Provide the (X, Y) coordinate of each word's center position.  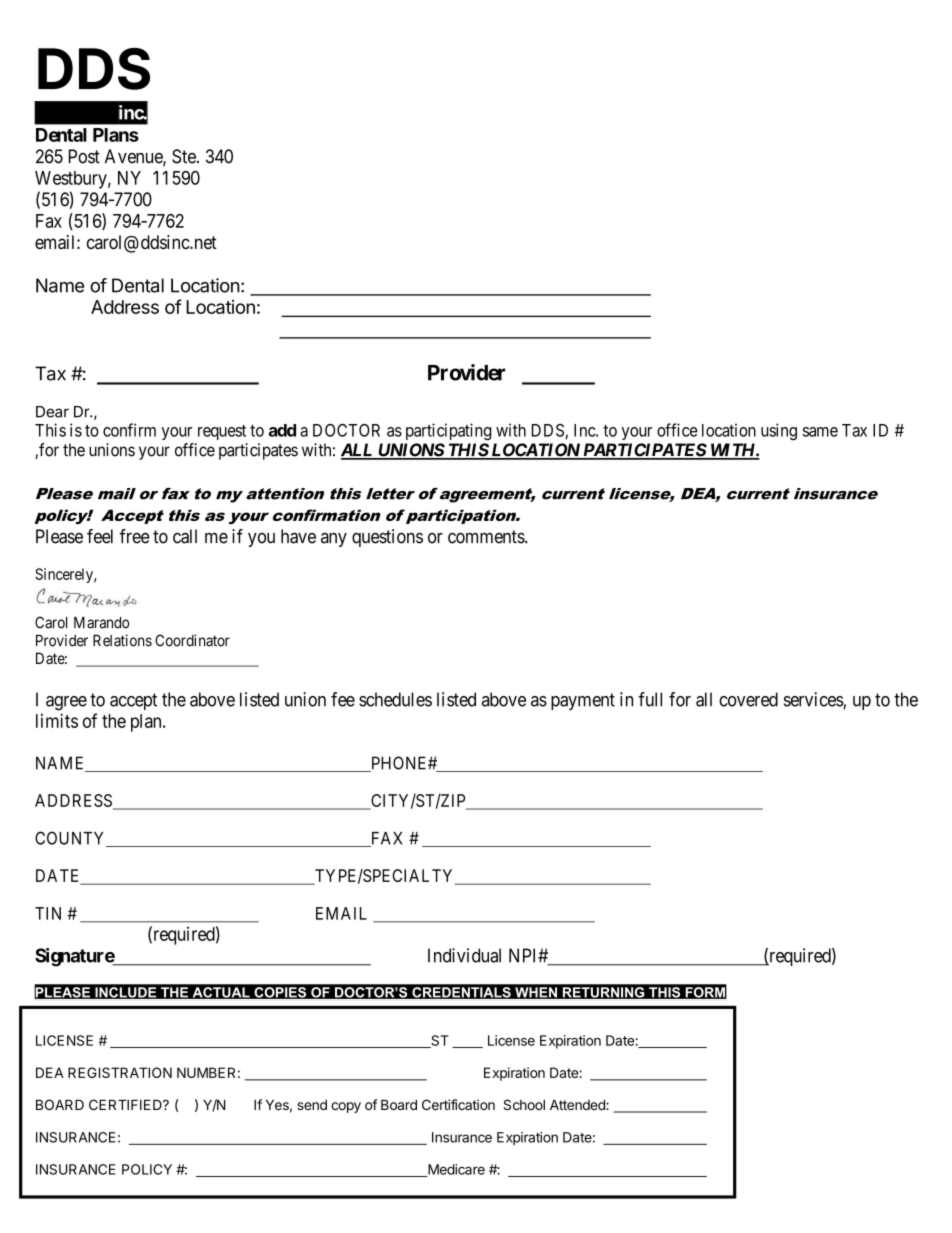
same (820, 432)
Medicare (455, 1170)
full (650, 699)
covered (748, 699)
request (222, 432)
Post (84, 156)
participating (448, 431)
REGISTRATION (120, 1072)
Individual (464, 955)
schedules (395, 699)
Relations (122, 640)
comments (487, 537)
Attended (578, 1105)
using (779, 431)
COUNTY (71, 839)
